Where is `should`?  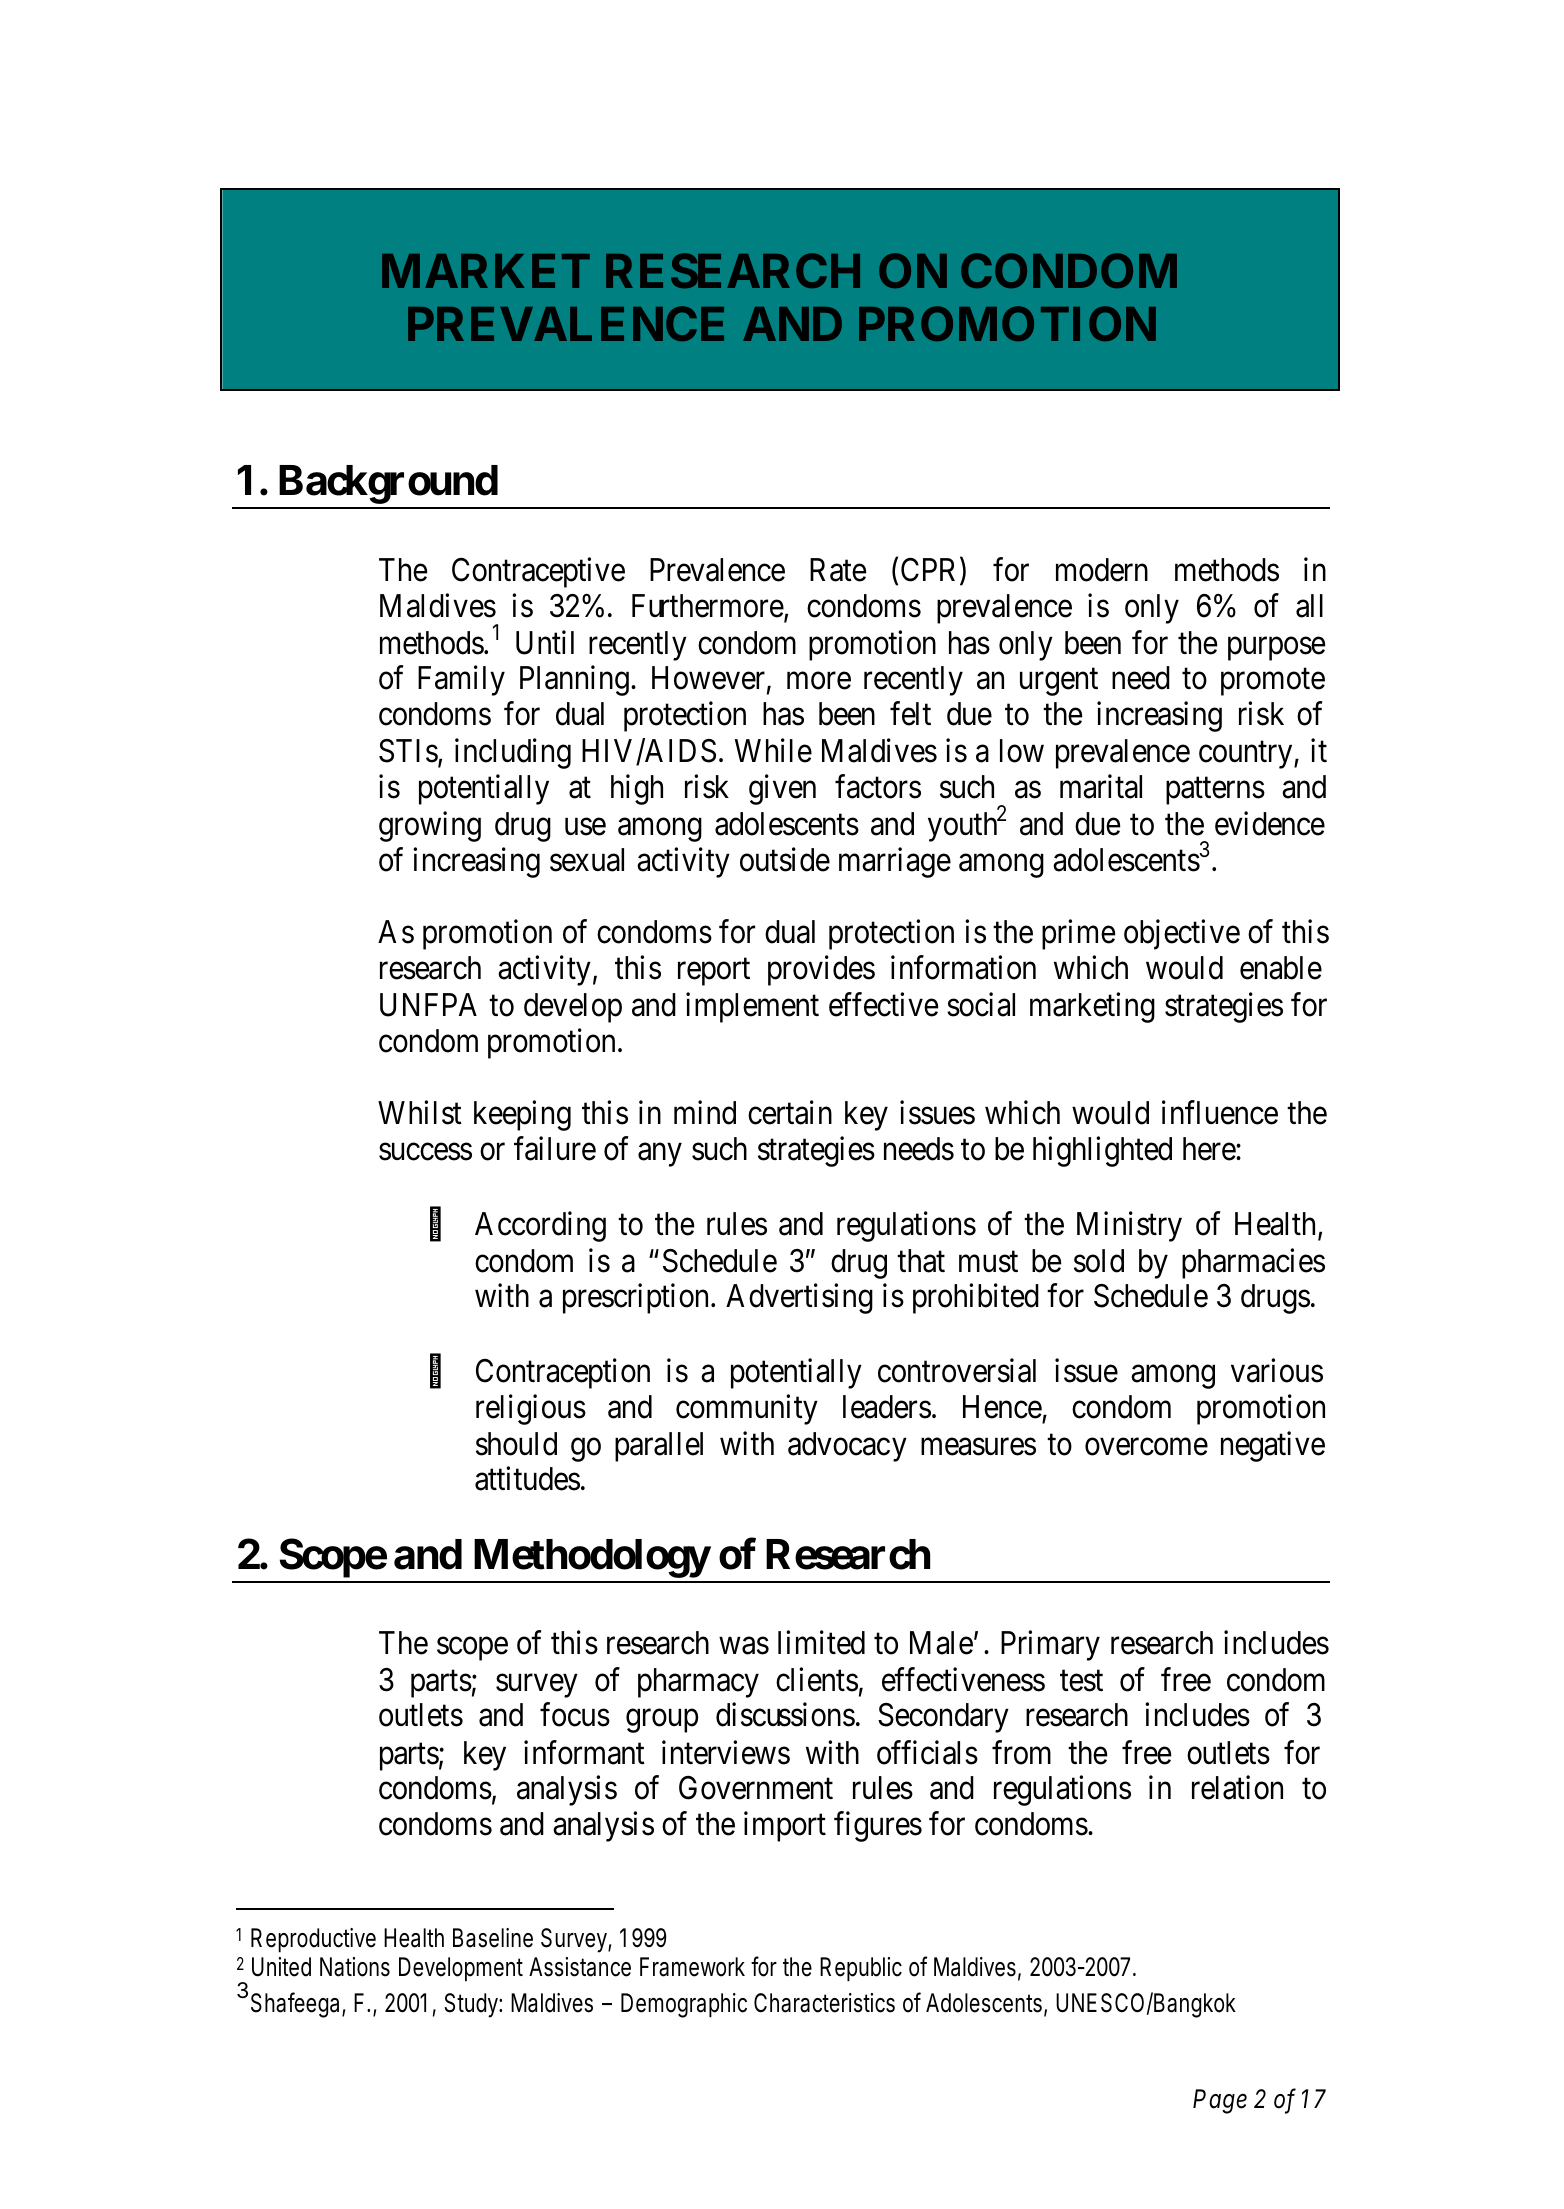 should is located at coordinates (516, 1444).
